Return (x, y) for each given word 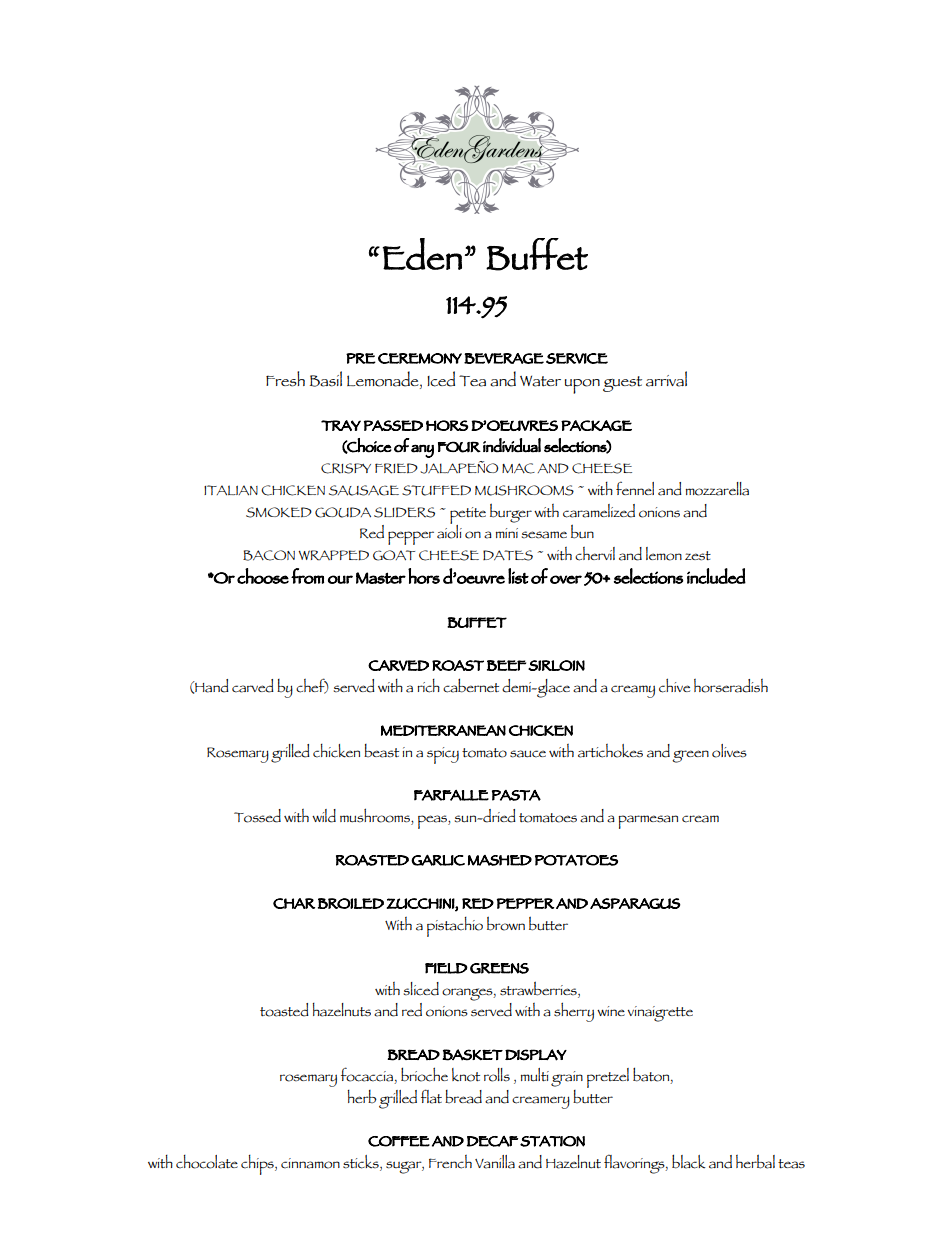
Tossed (257, 816)
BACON (269, 555)
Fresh (285, 379)
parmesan (648, 822)
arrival (666, 379)
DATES (508, 555)
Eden (422, 254)
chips (258, 1165)
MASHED (500, 860)
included (716, 576)
